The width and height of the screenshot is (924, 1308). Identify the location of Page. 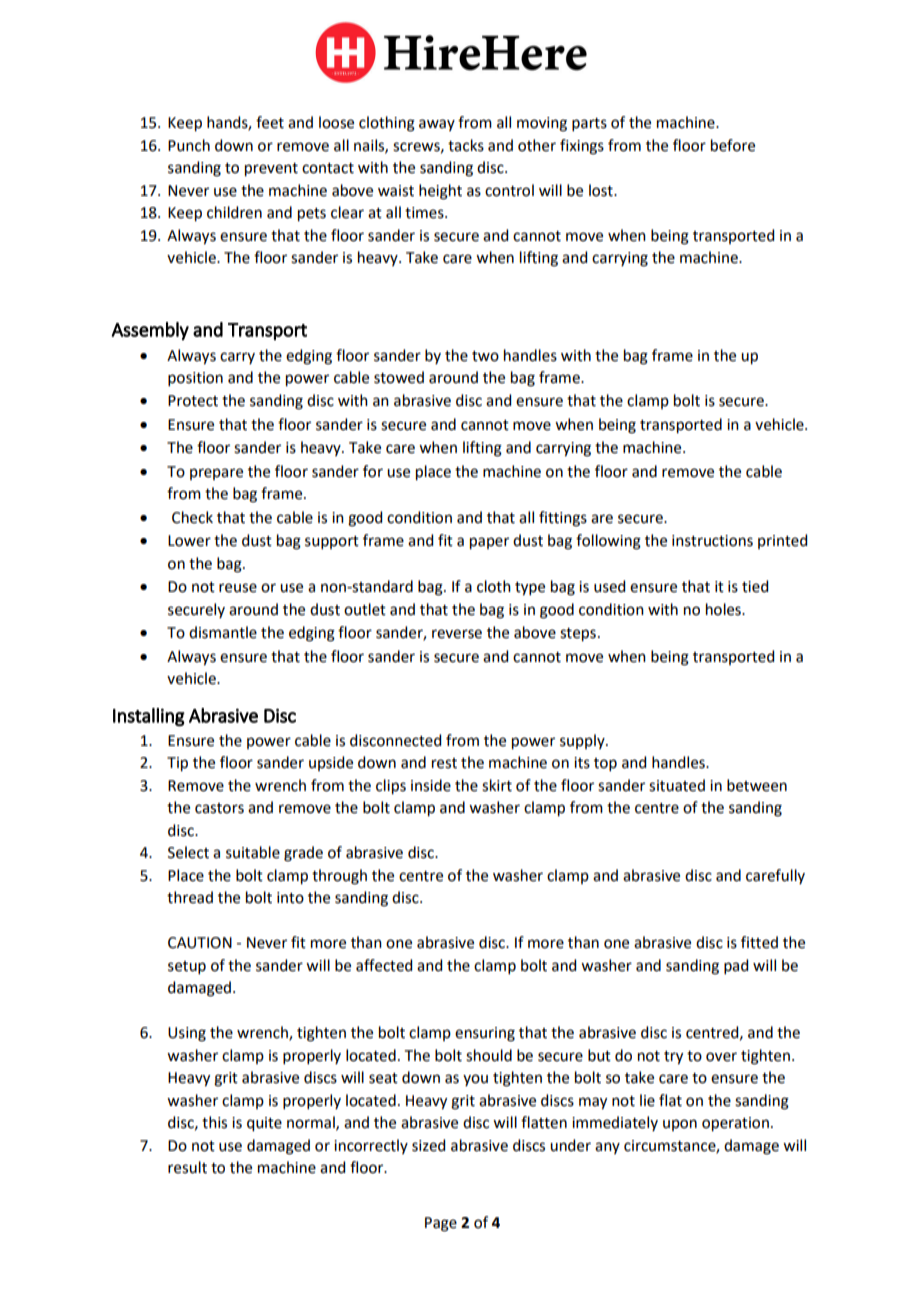
(441, 1224).
